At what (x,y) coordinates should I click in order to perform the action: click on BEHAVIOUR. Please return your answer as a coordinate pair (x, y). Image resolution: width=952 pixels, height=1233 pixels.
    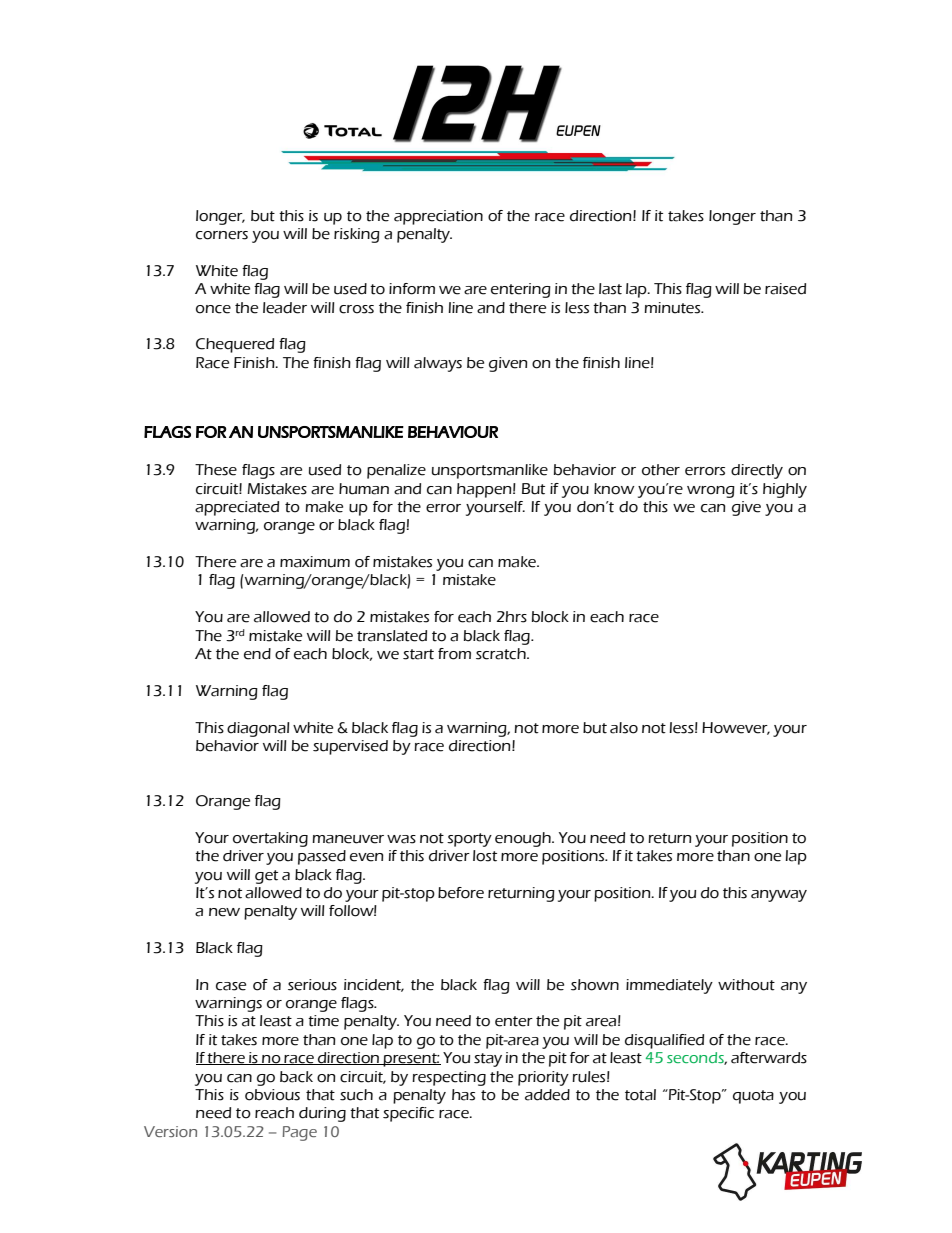
    Looking at the image, I should click on (453, 432).
